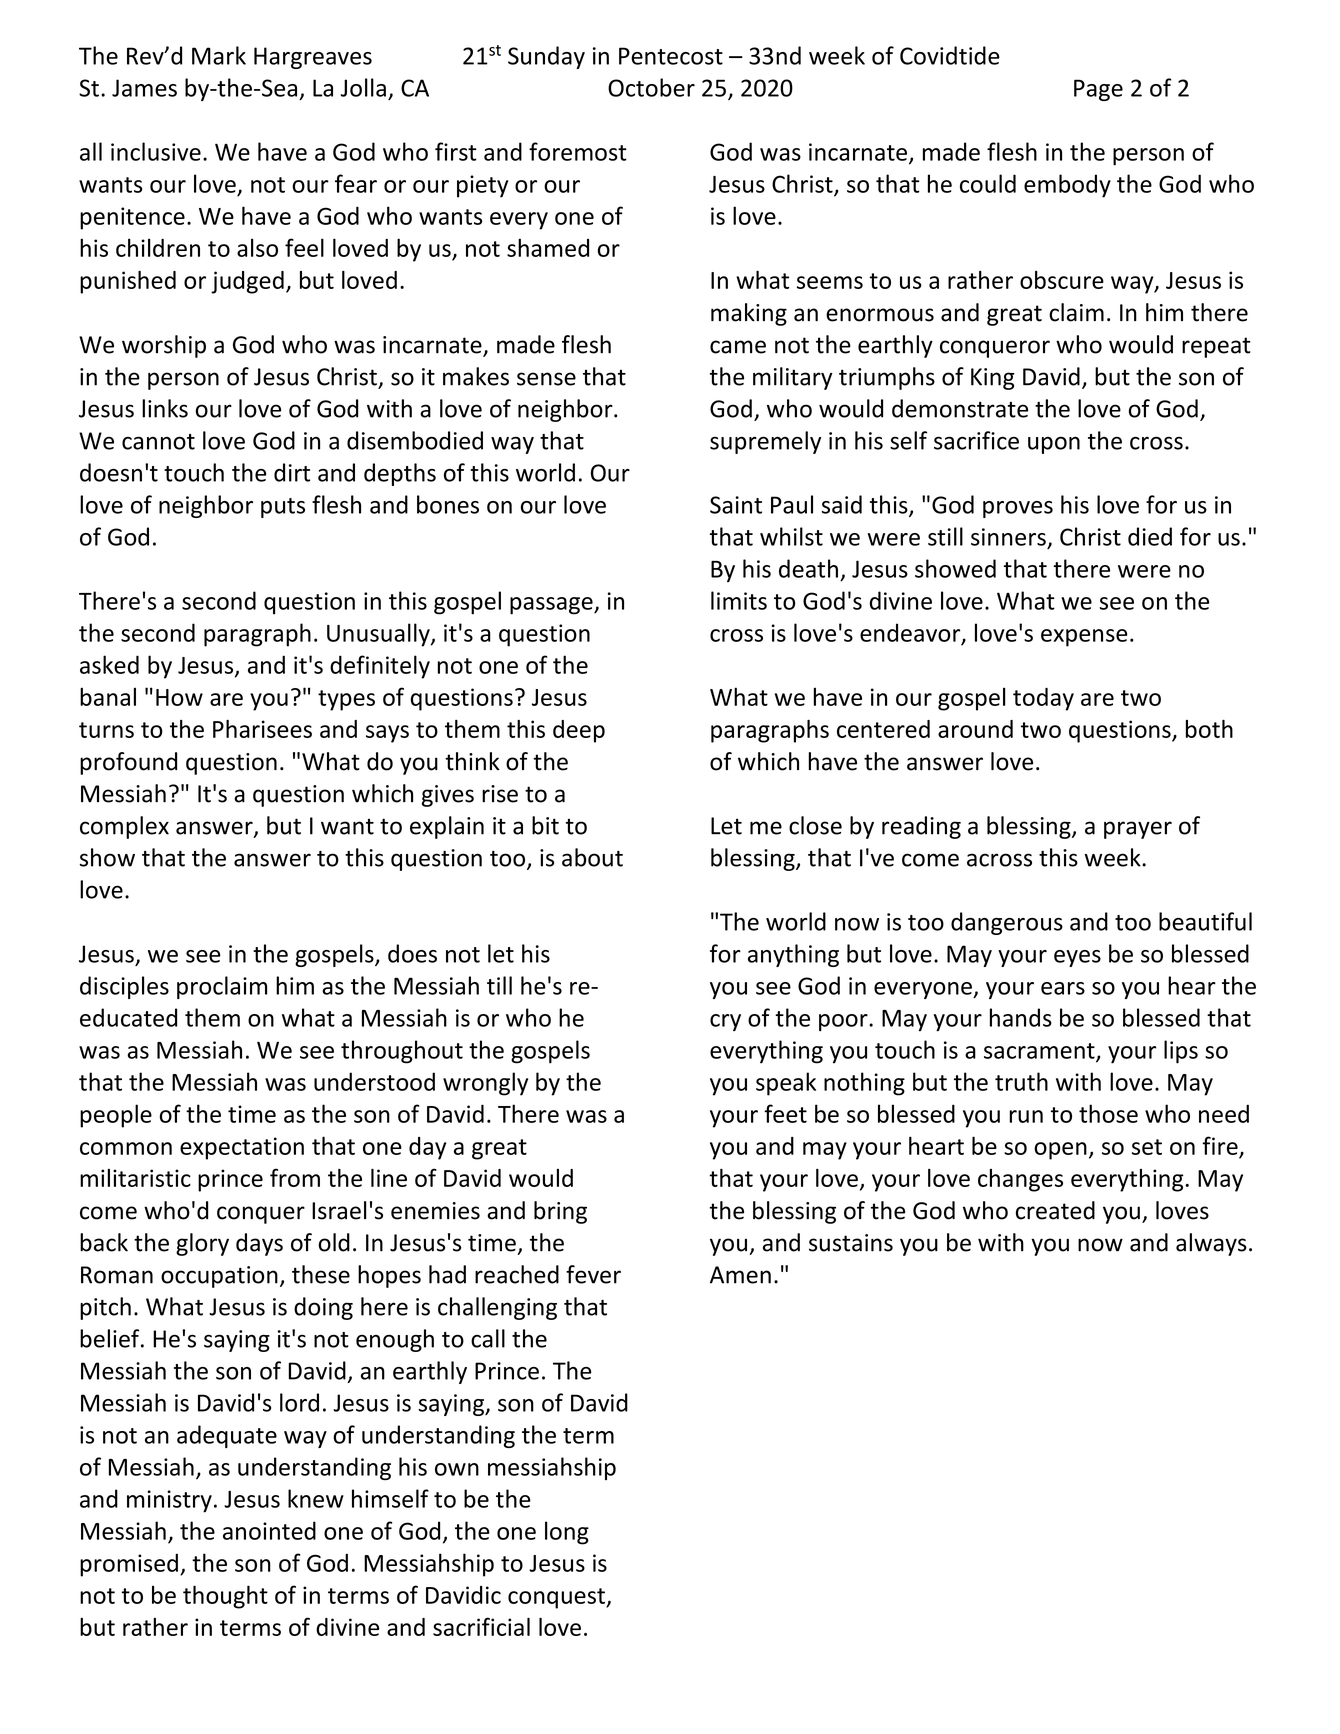 The height and width of the screenshot is (1734, 1340). What do you see at coordinates (219, 55) in the screenshot?
I see `Mark` at bounding box center [219, 55].
